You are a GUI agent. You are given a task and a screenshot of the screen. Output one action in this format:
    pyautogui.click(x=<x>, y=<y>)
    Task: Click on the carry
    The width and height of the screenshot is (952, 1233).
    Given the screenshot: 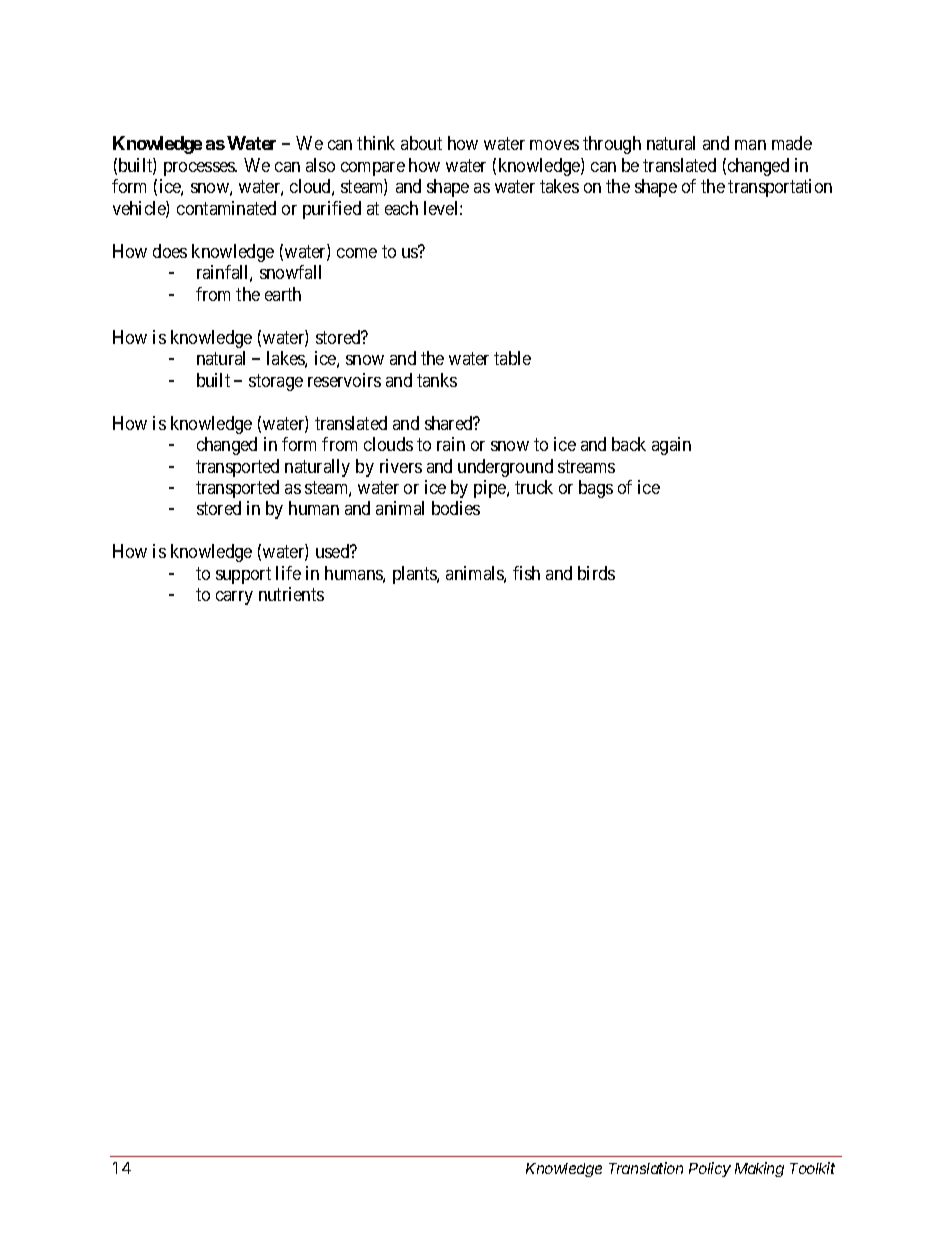 What is the action you would take?
    pyautogui.click(x=234, y=598)
